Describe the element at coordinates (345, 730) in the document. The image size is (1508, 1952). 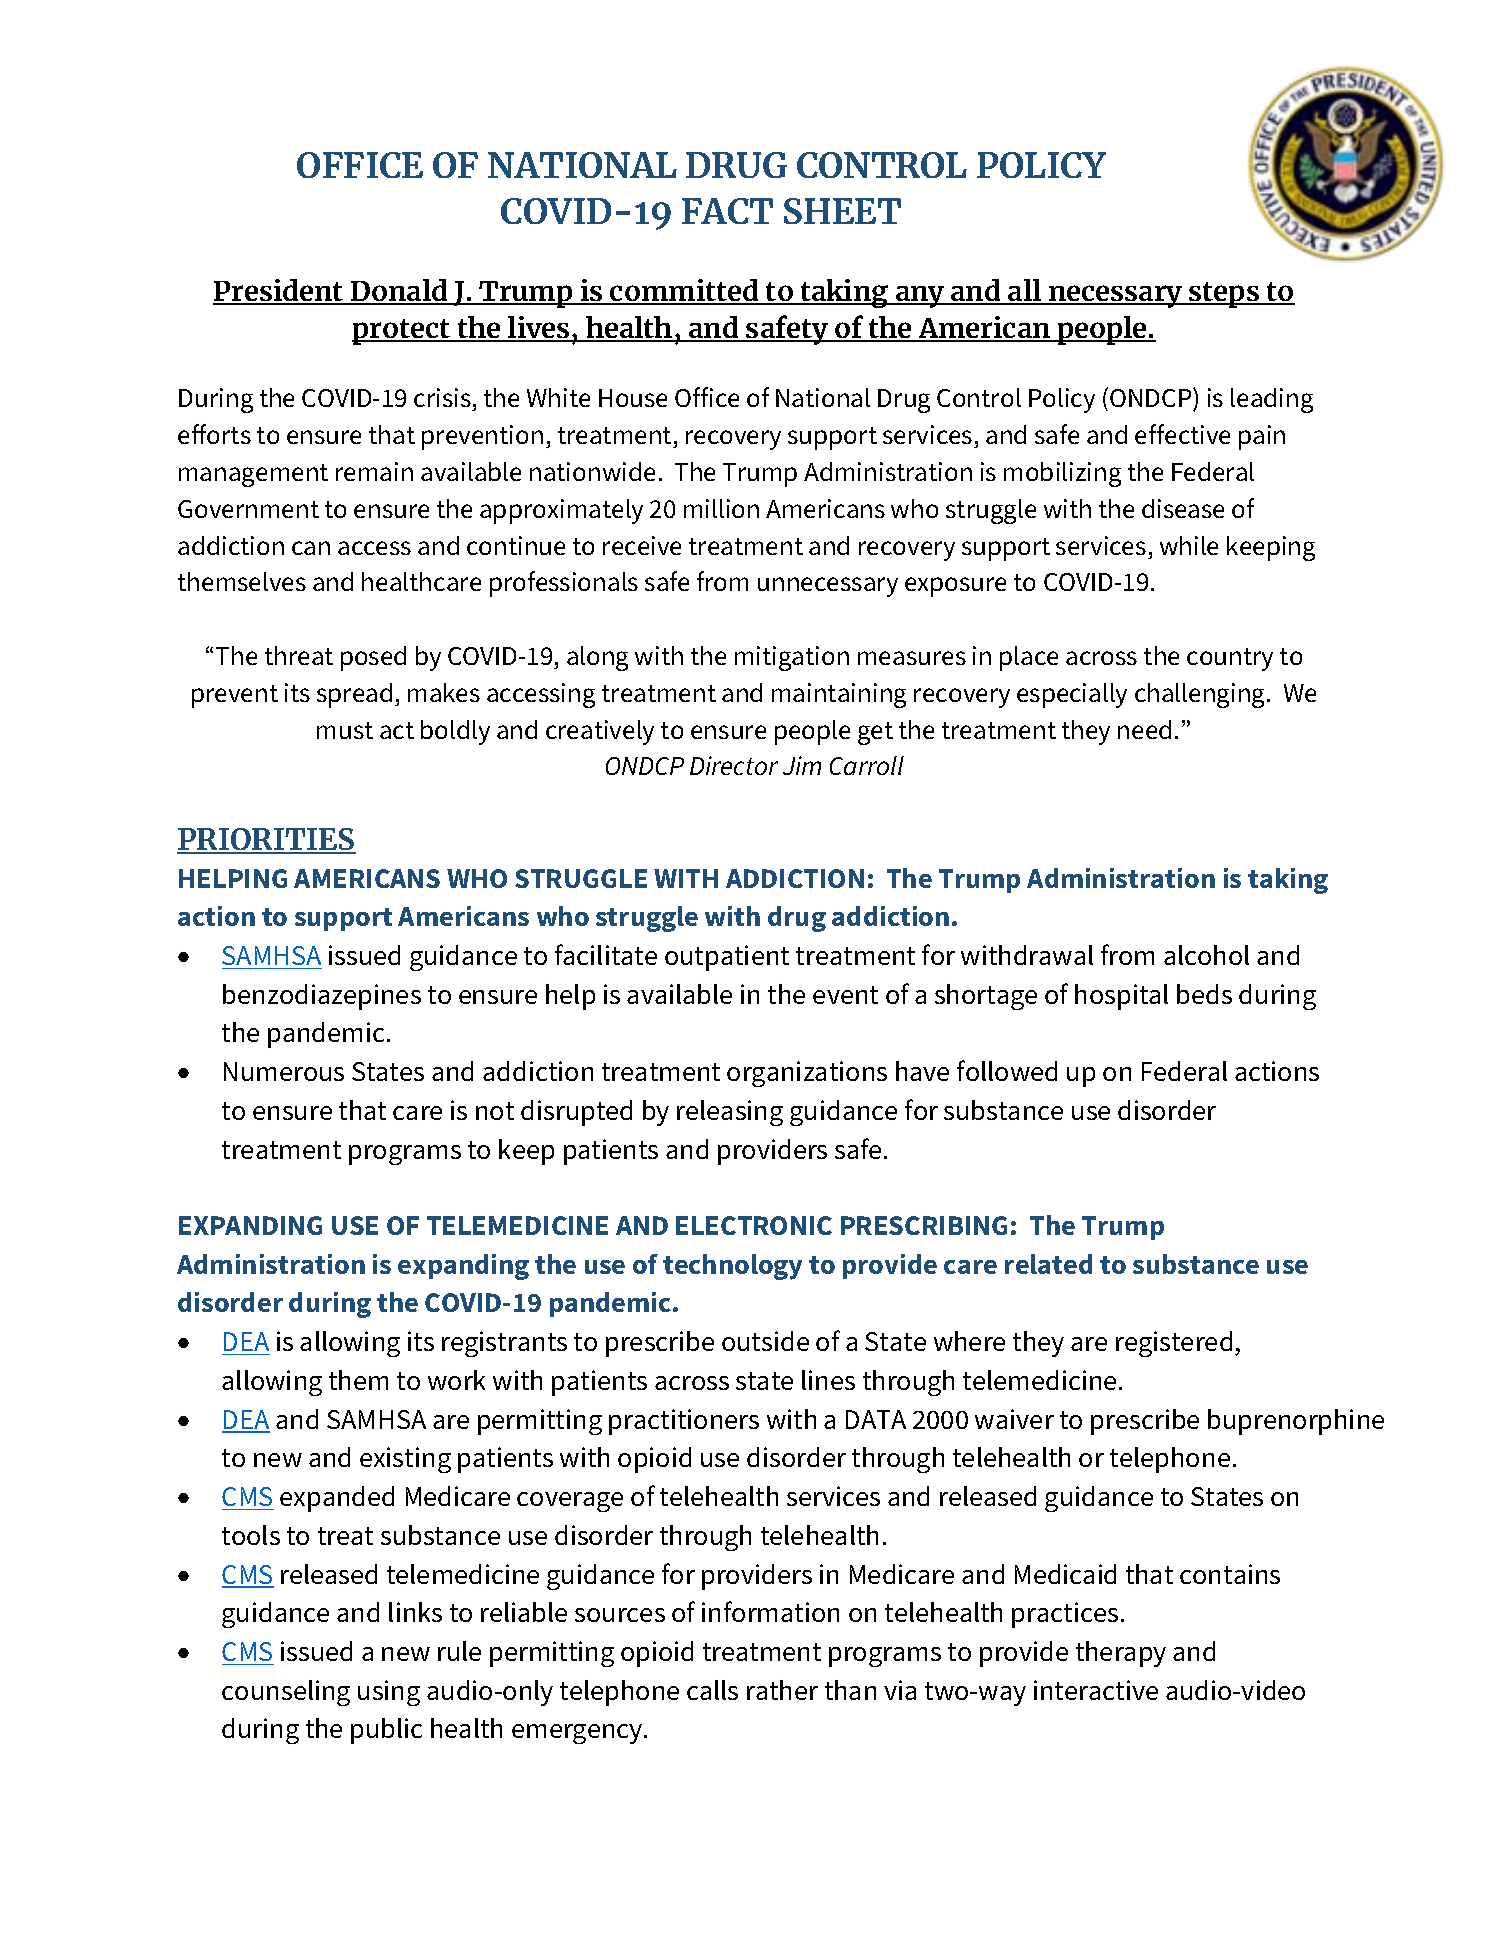
I see `must` at that location.
